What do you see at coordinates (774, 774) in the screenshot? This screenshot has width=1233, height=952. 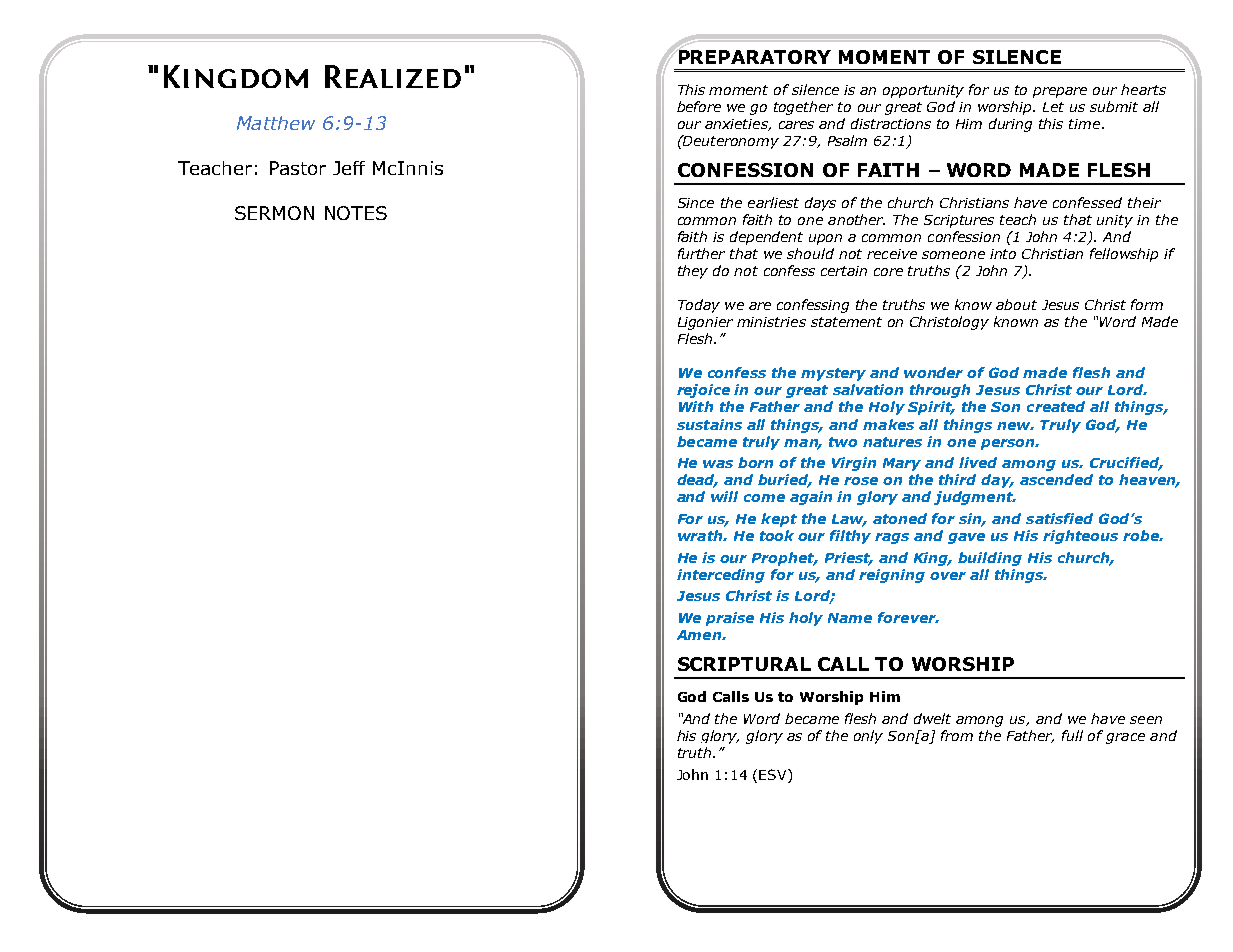 I see `ESV` at bounding box center [774, 774].
